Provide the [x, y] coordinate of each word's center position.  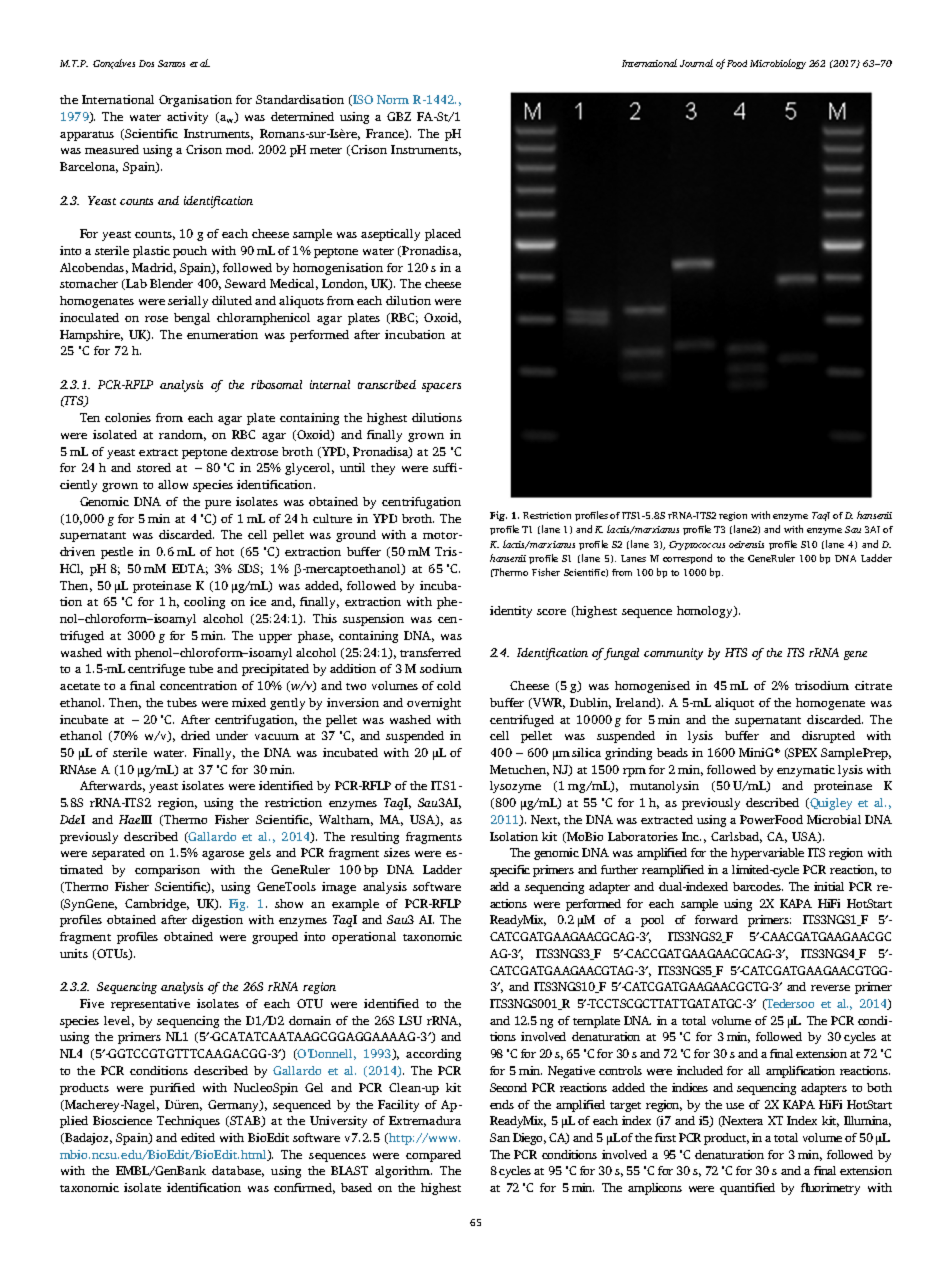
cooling [204, 603]
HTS [736, 652]
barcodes [758, 886]
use [735, 1106]
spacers [441, 387]
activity [187, 118]
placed [443, 235]
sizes [397, 852]
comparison [167, 871]
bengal [192, 319]
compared [433, 1156]
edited [198, 1137]
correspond [687, 559]
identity [511, 612]
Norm [393, 99]
